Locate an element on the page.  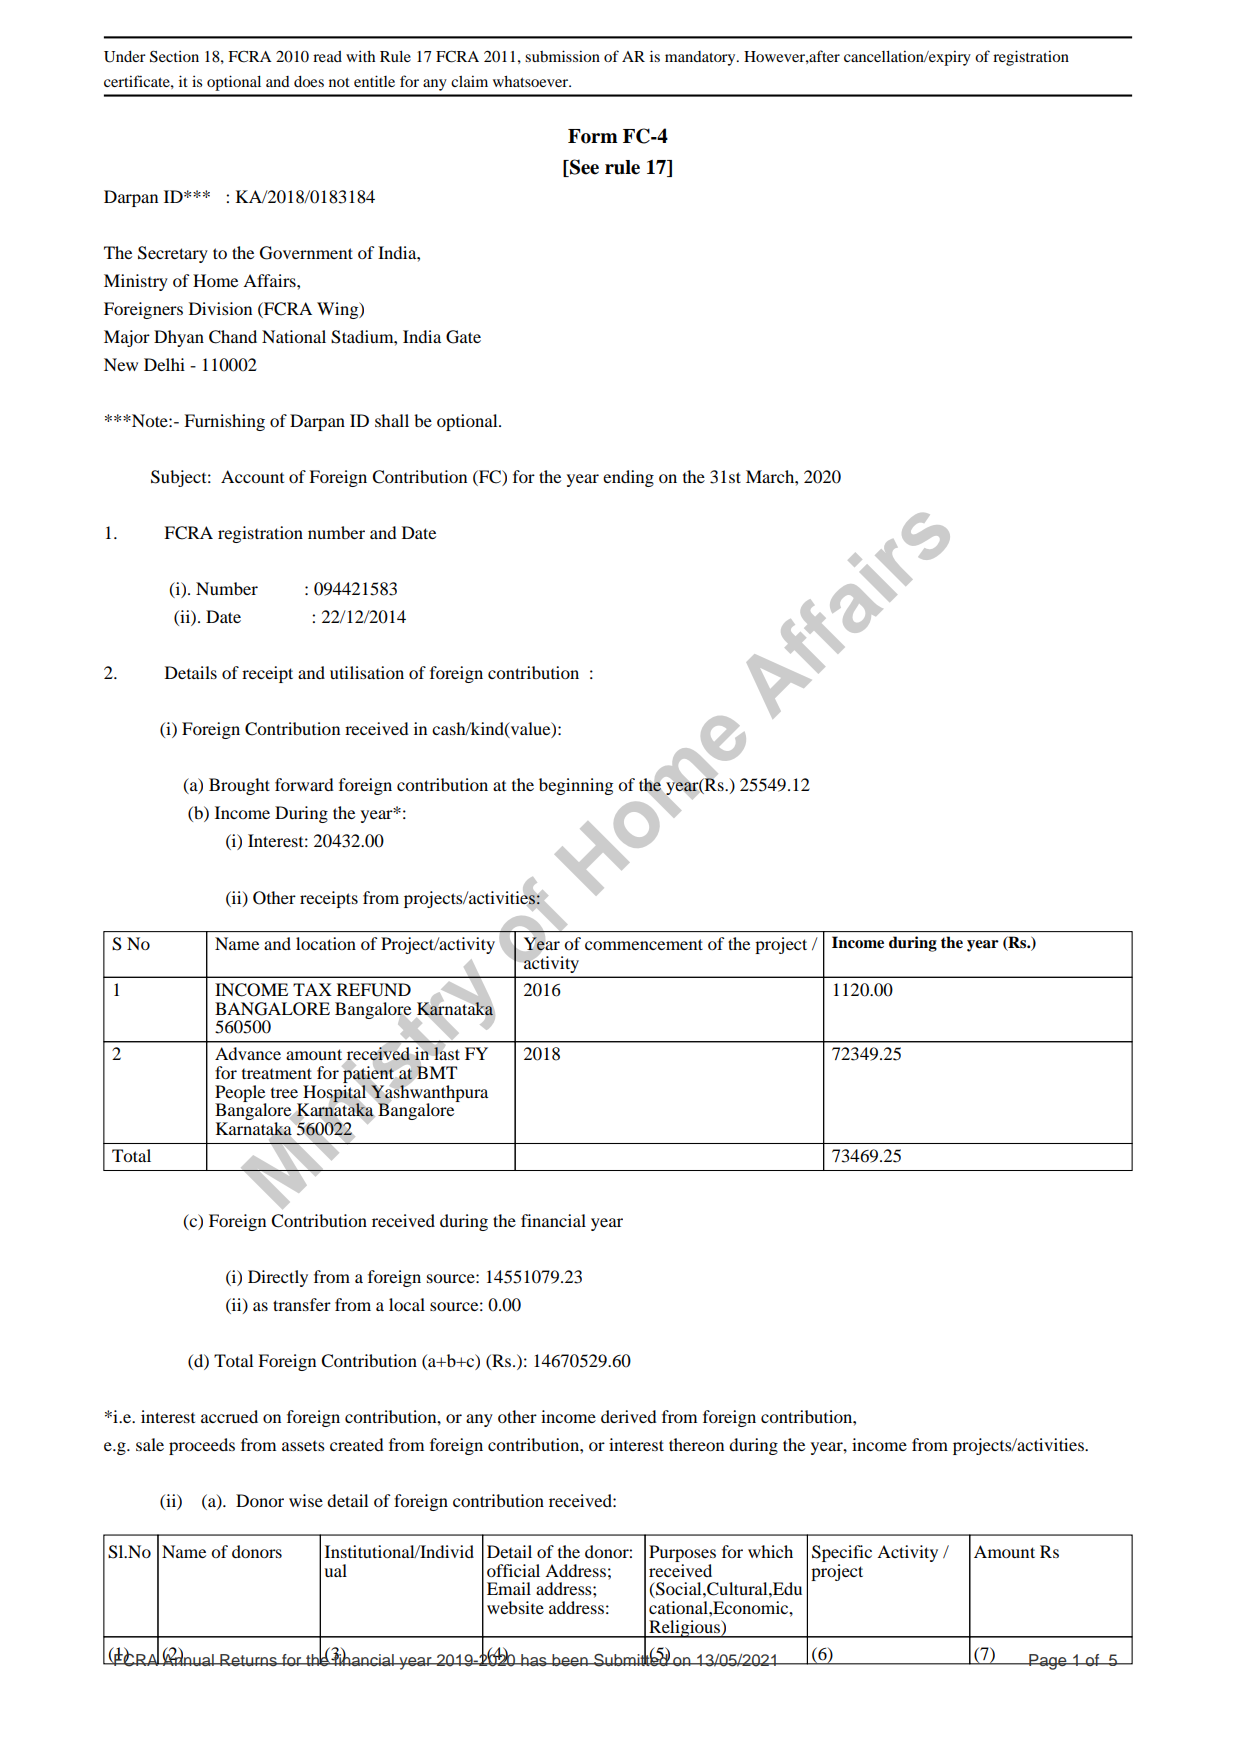
commencement is located at coordinates (644, 944).
